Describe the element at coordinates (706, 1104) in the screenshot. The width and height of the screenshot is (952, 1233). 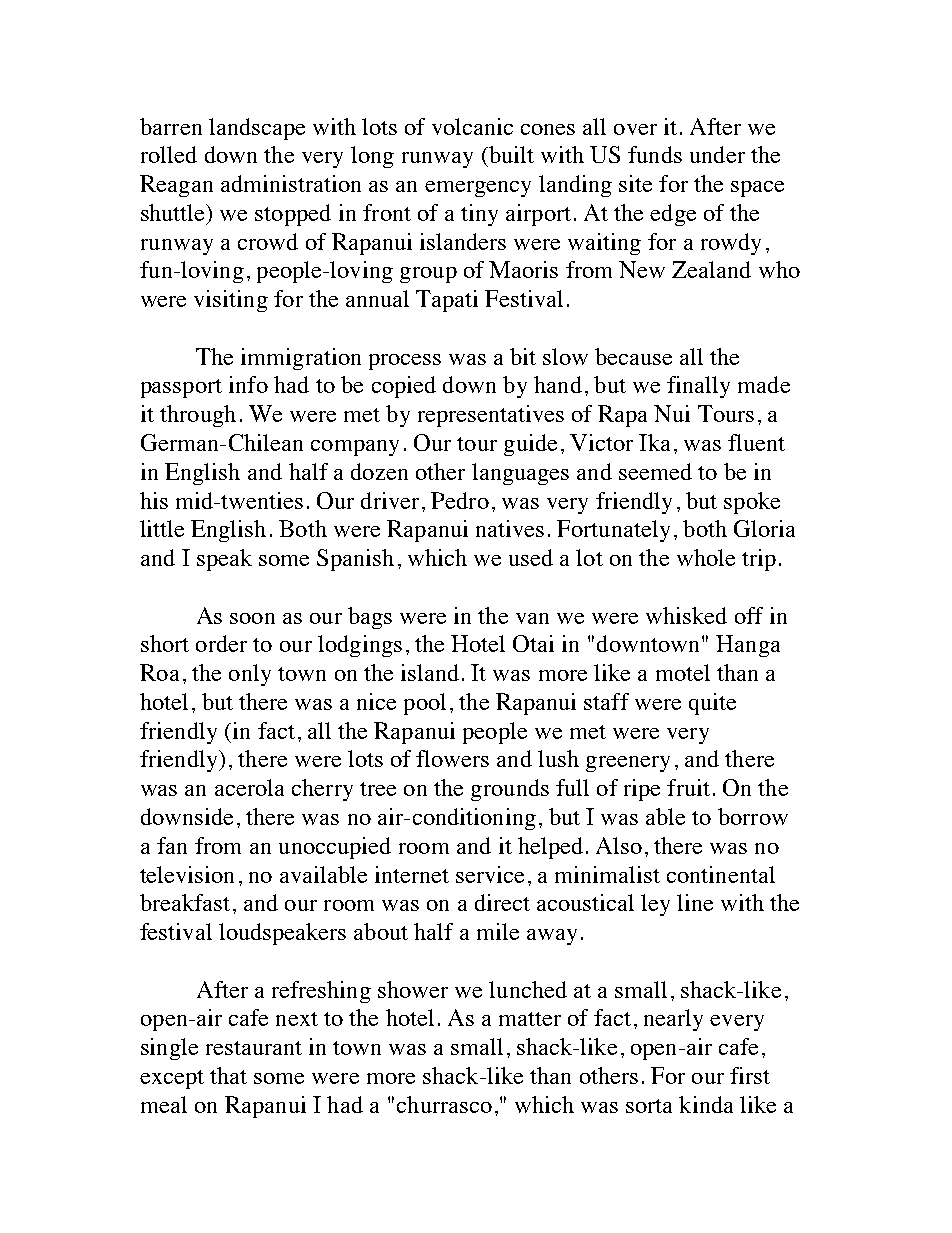
I see `kinda` at that location.
